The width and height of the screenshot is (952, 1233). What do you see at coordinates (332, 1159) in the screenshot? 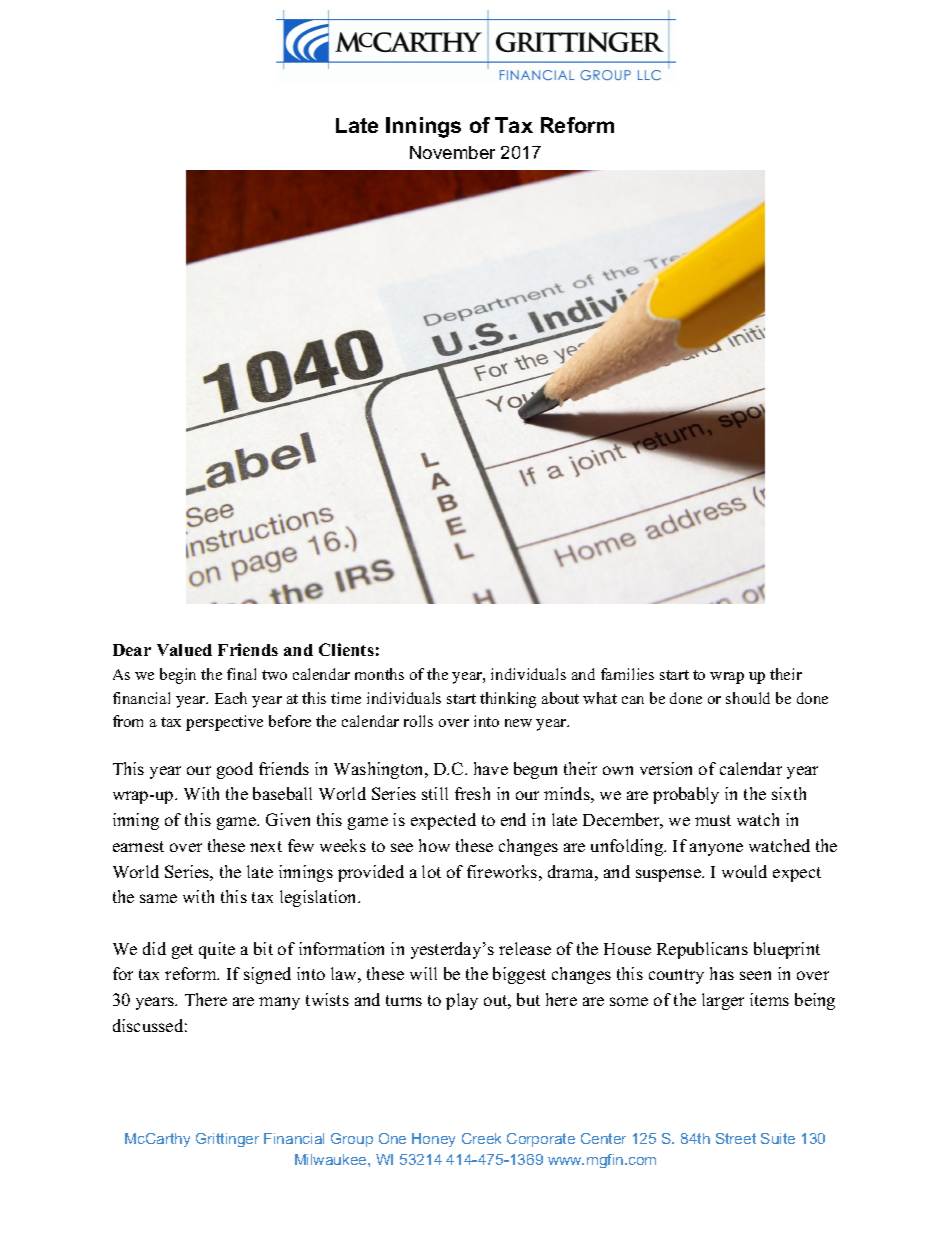
I see `Milwaukee` at bounding box center [332, 1159].
